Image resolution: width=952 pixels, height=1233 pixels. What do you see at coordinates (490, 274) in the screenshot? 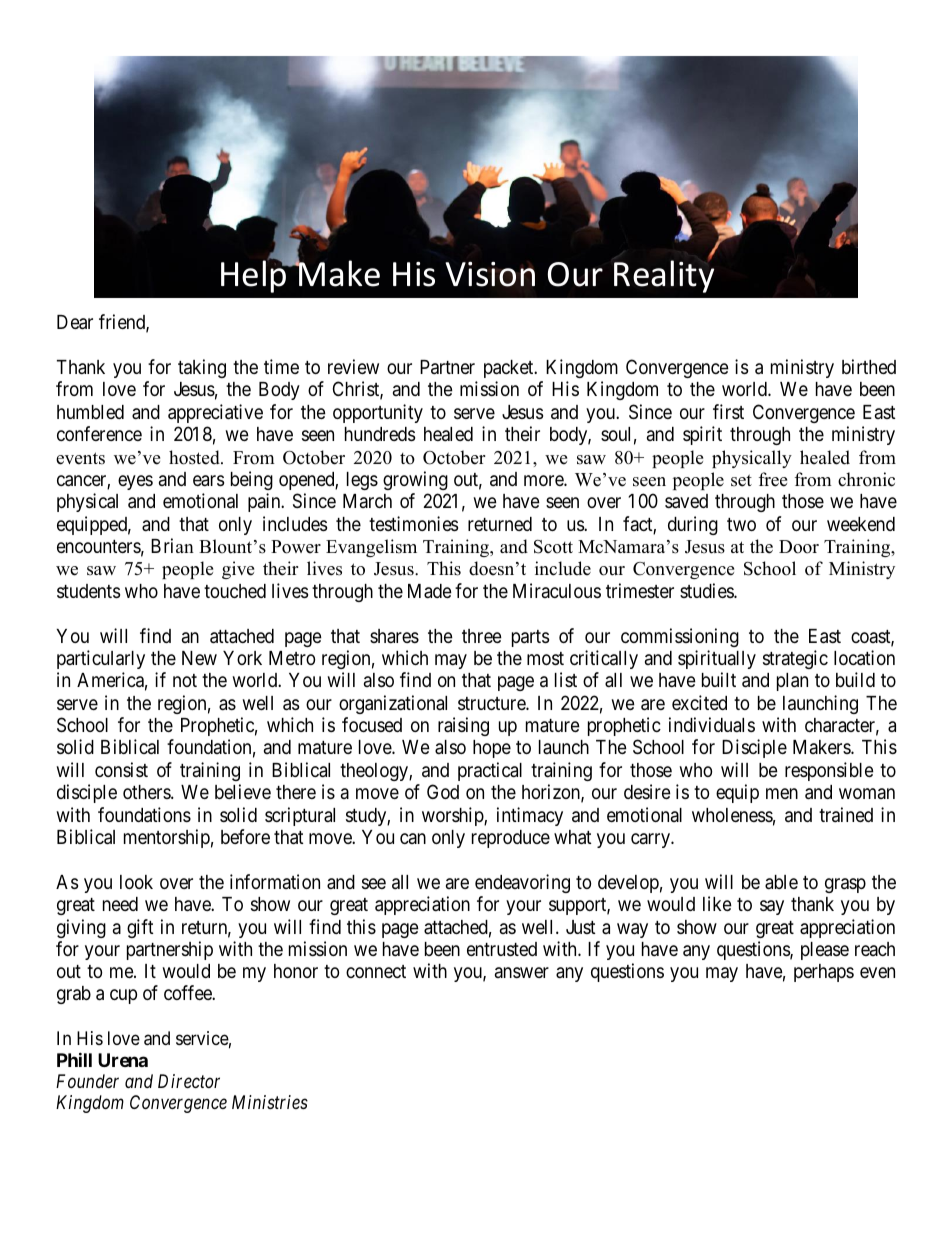
I see `Vision` at bounding box center [490, 274].
